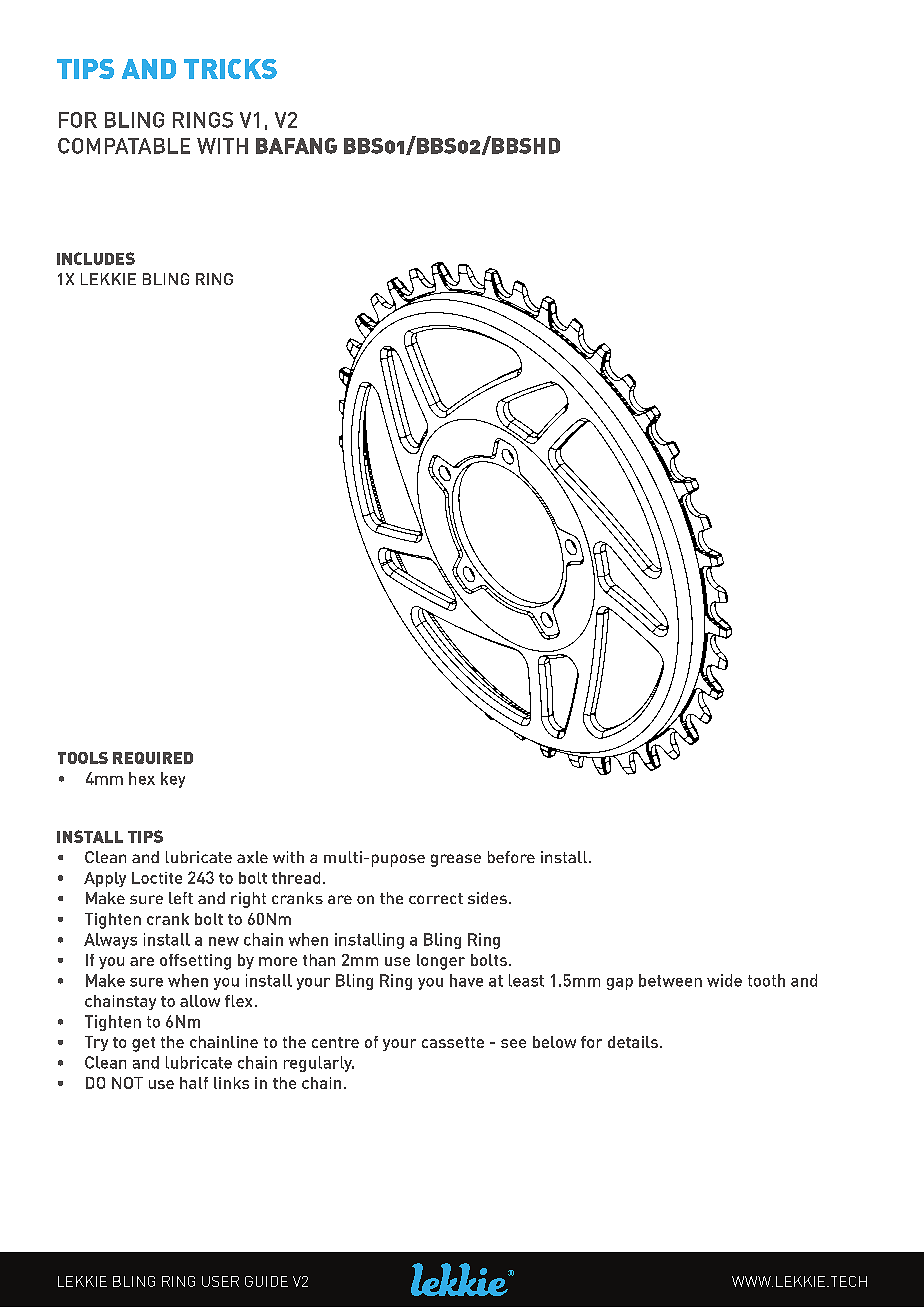 Image resolution: width=924 pixels, height=1308 pixels. I want to click on USER, so click(220, 1281).
